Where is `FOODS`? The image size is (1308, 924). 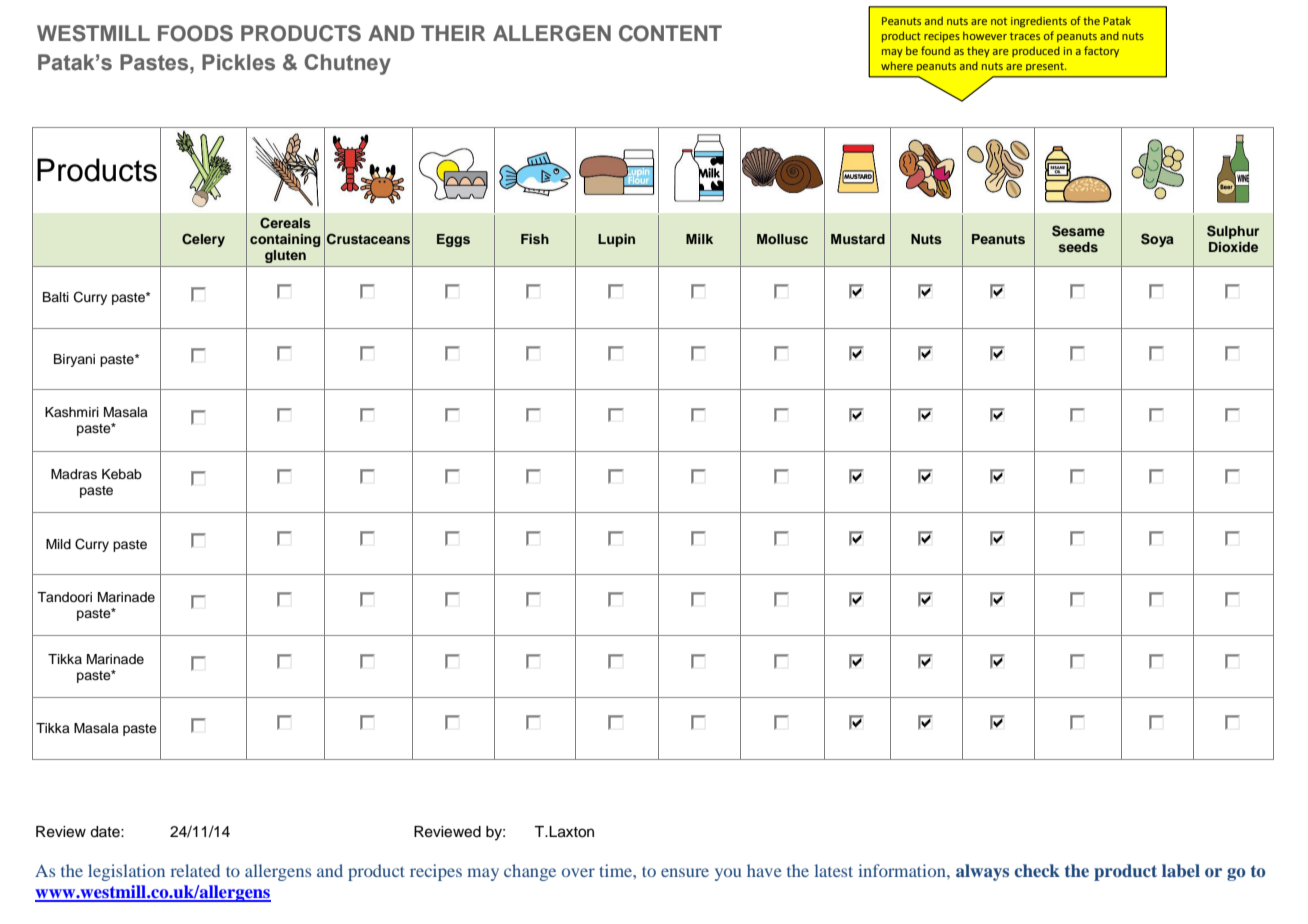 FOODS is located at coordinates (195, 33).
